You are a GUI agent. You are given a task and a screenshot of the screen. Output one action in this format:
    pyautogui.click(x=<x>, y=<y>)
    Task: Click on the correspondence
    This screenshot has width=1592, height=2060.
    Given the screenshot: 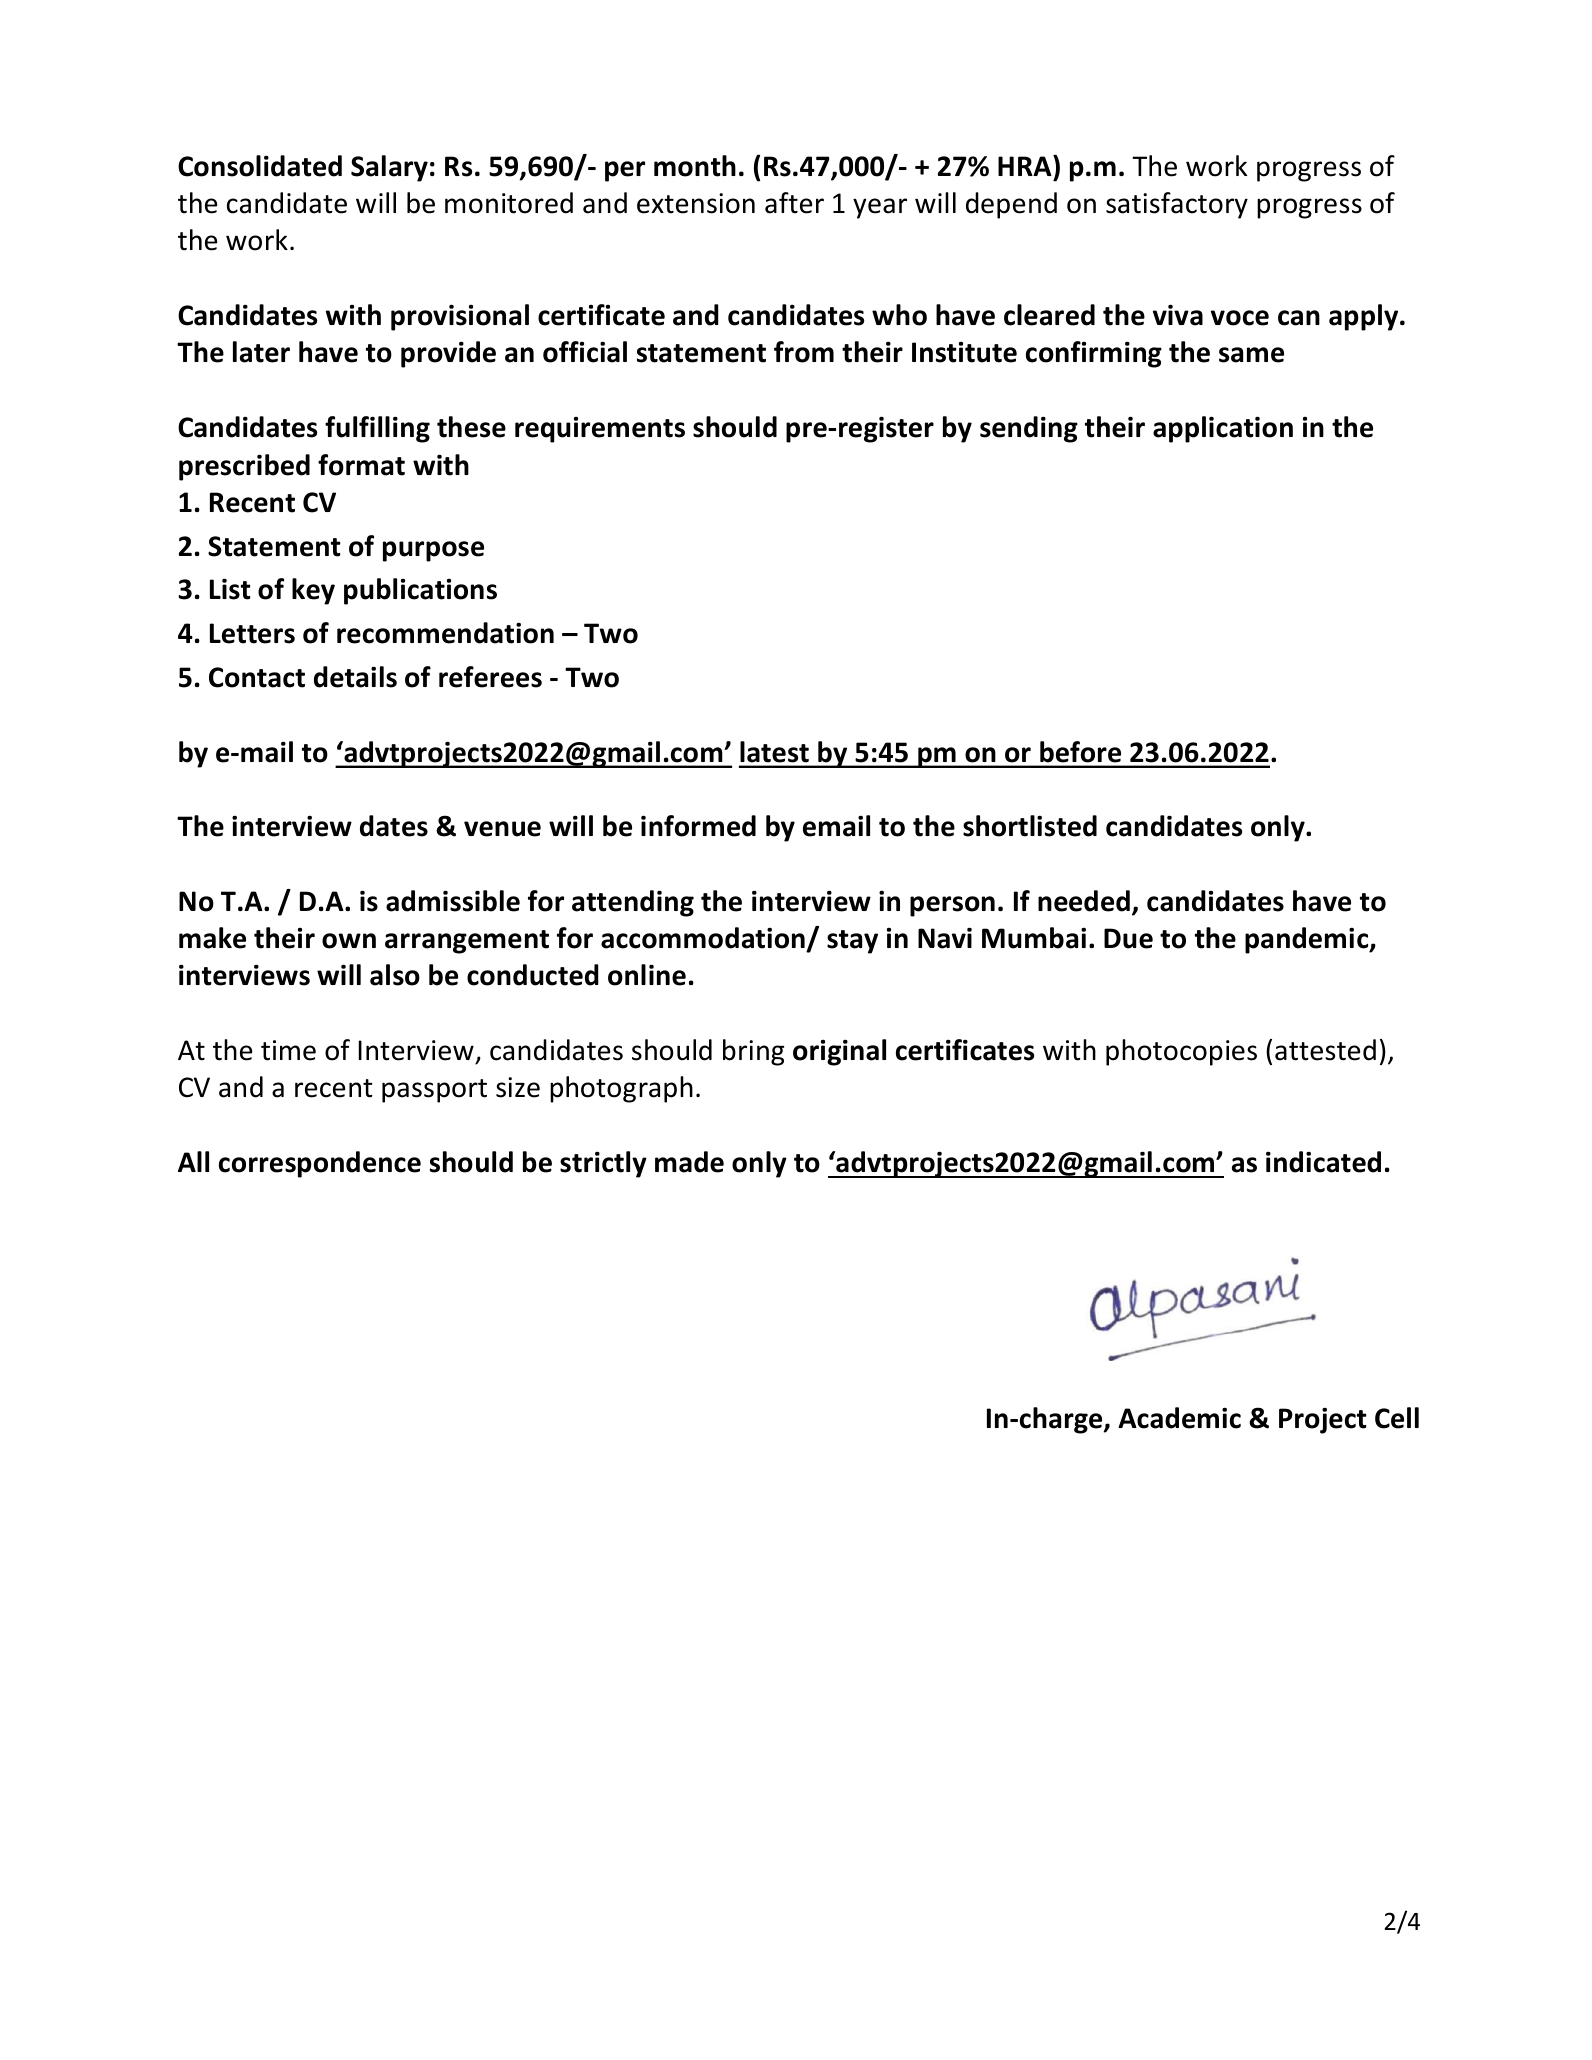 What is the action you would take?
    pyautogui.click(x=320, y=1164)
